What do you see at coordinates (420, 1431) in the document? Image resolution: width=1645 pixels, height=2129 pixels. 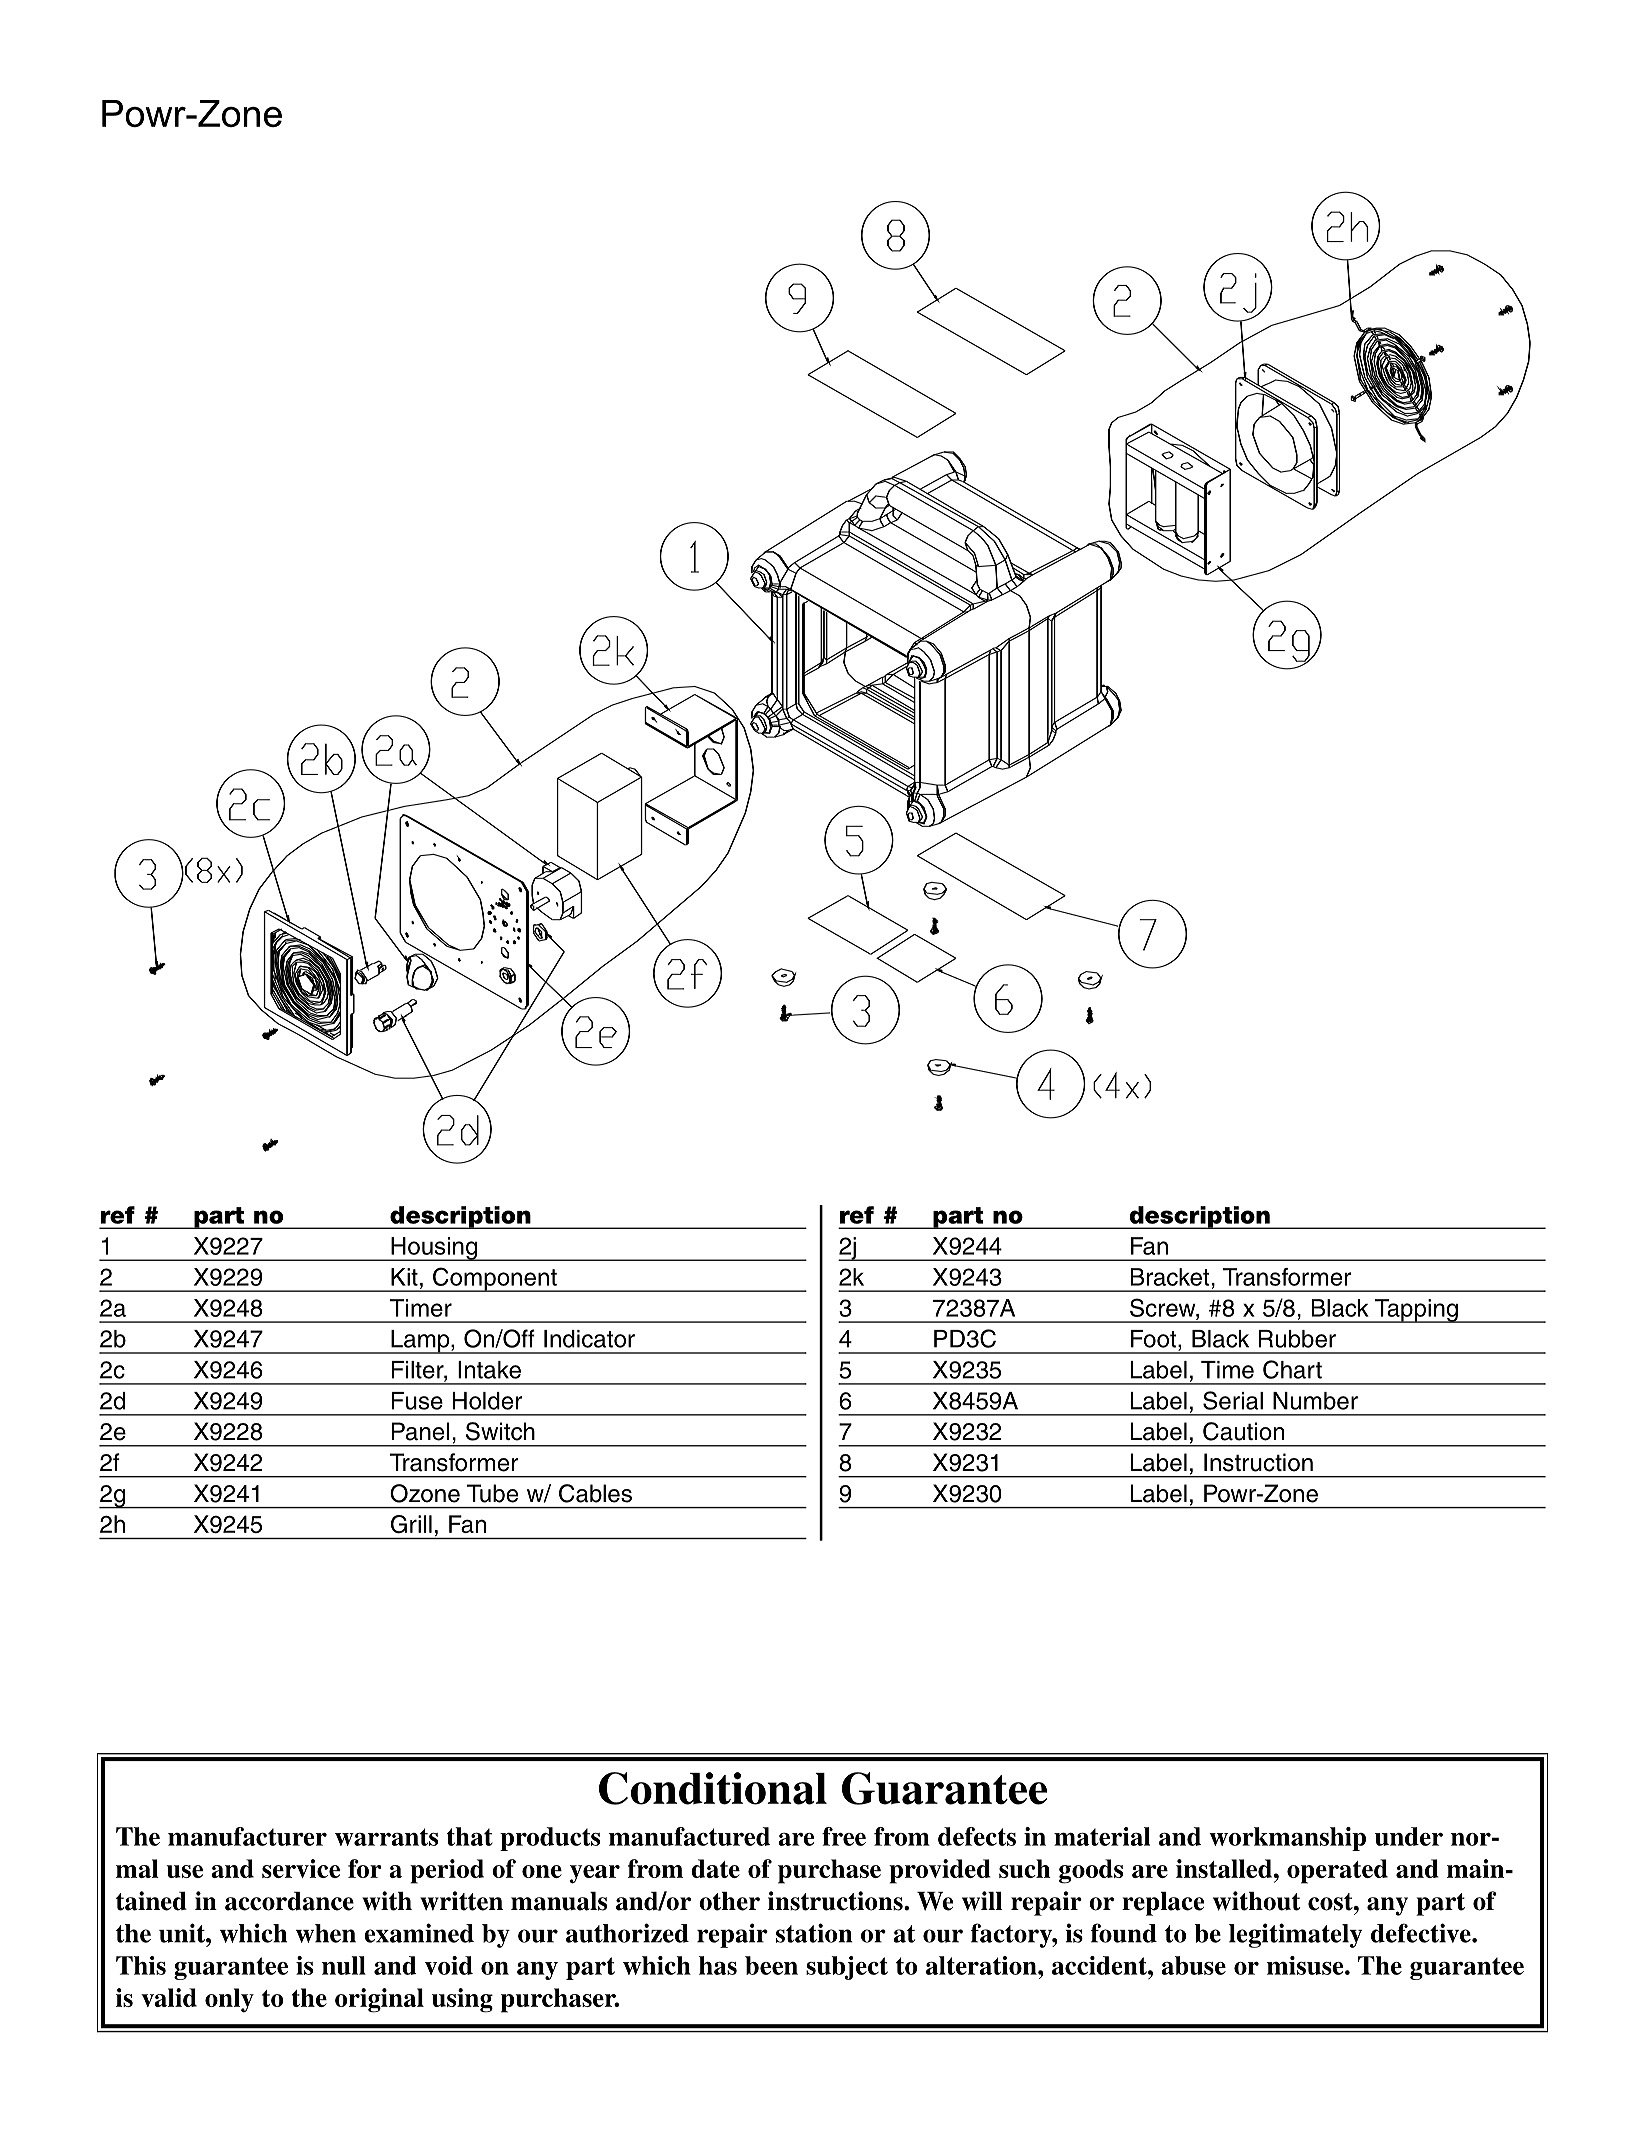 I see `Panel` at bounding box center [420, 1431].
